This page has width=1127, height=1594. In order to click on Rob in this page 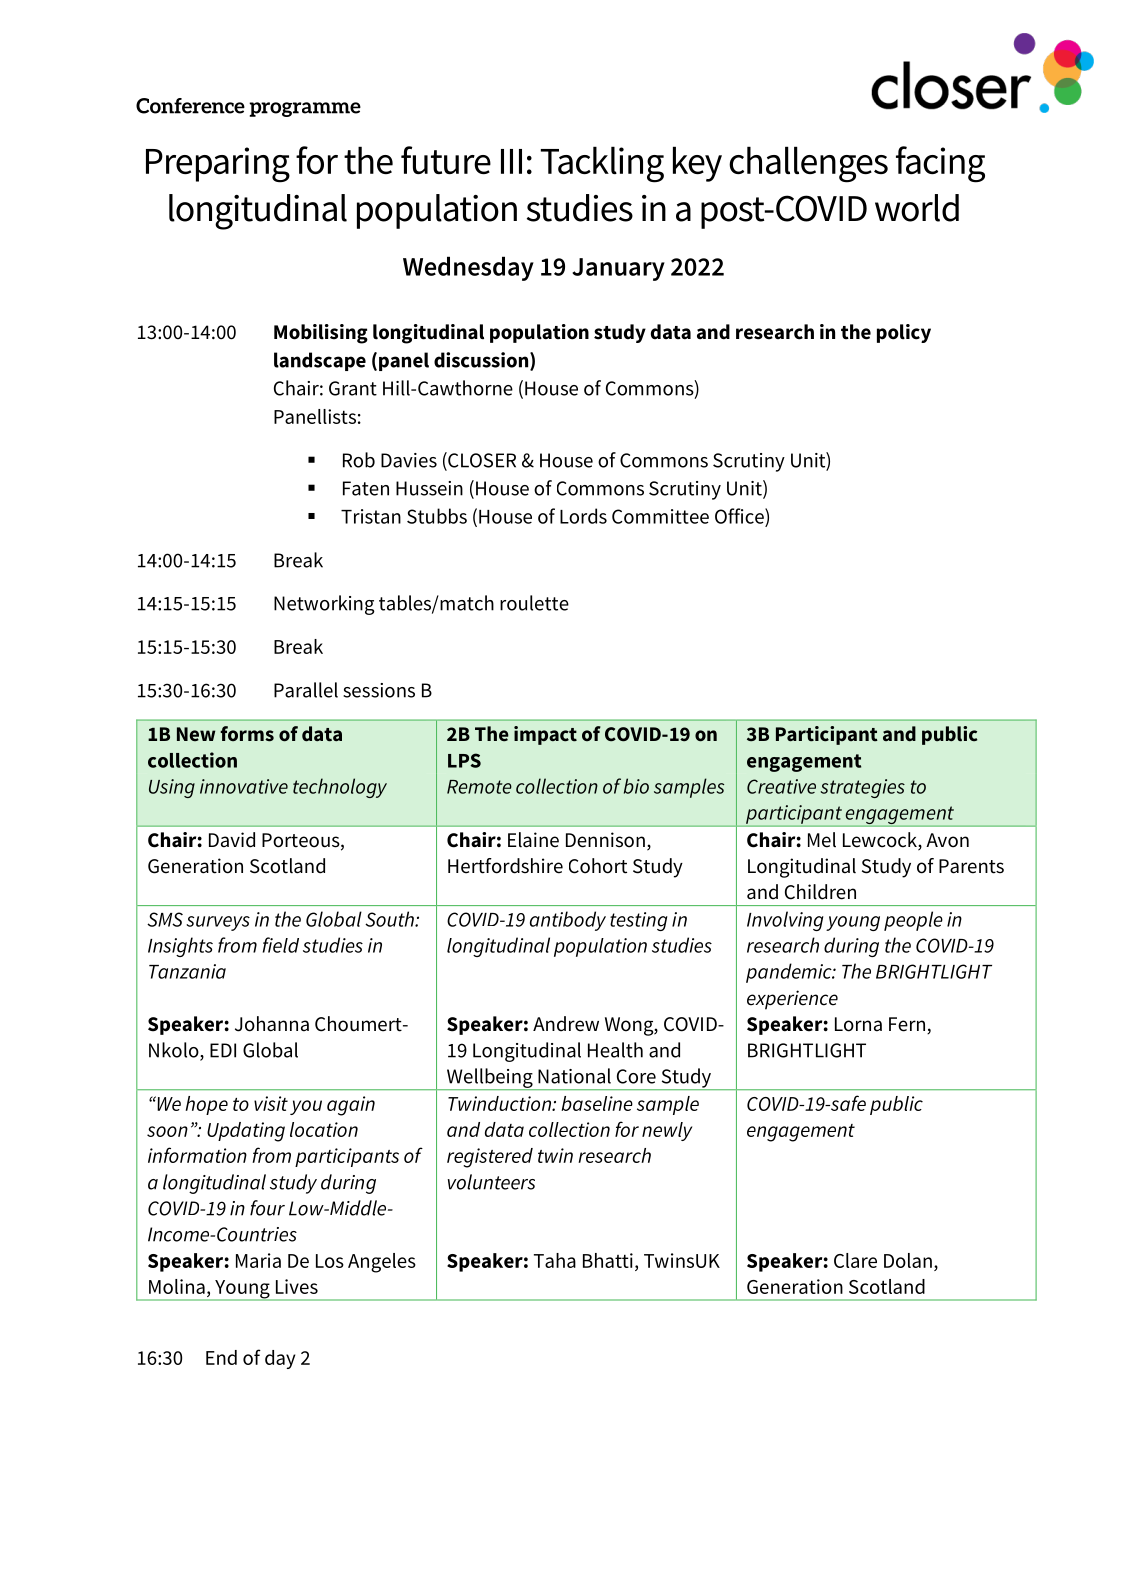, I will do `click(359, 460)`.
